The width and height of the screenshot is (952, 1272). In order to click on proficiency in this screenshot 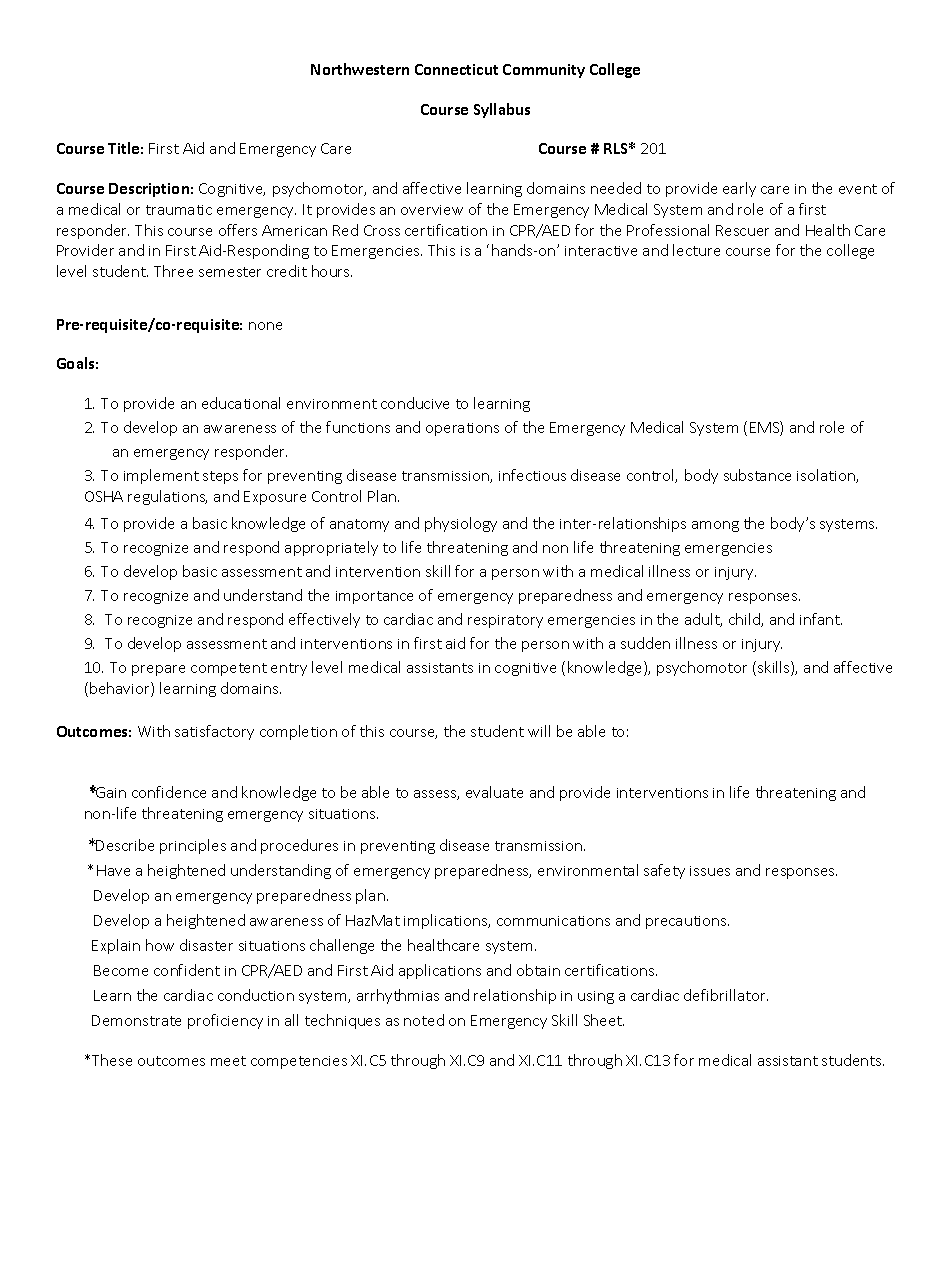, I will do `click(225, 1021)`.
